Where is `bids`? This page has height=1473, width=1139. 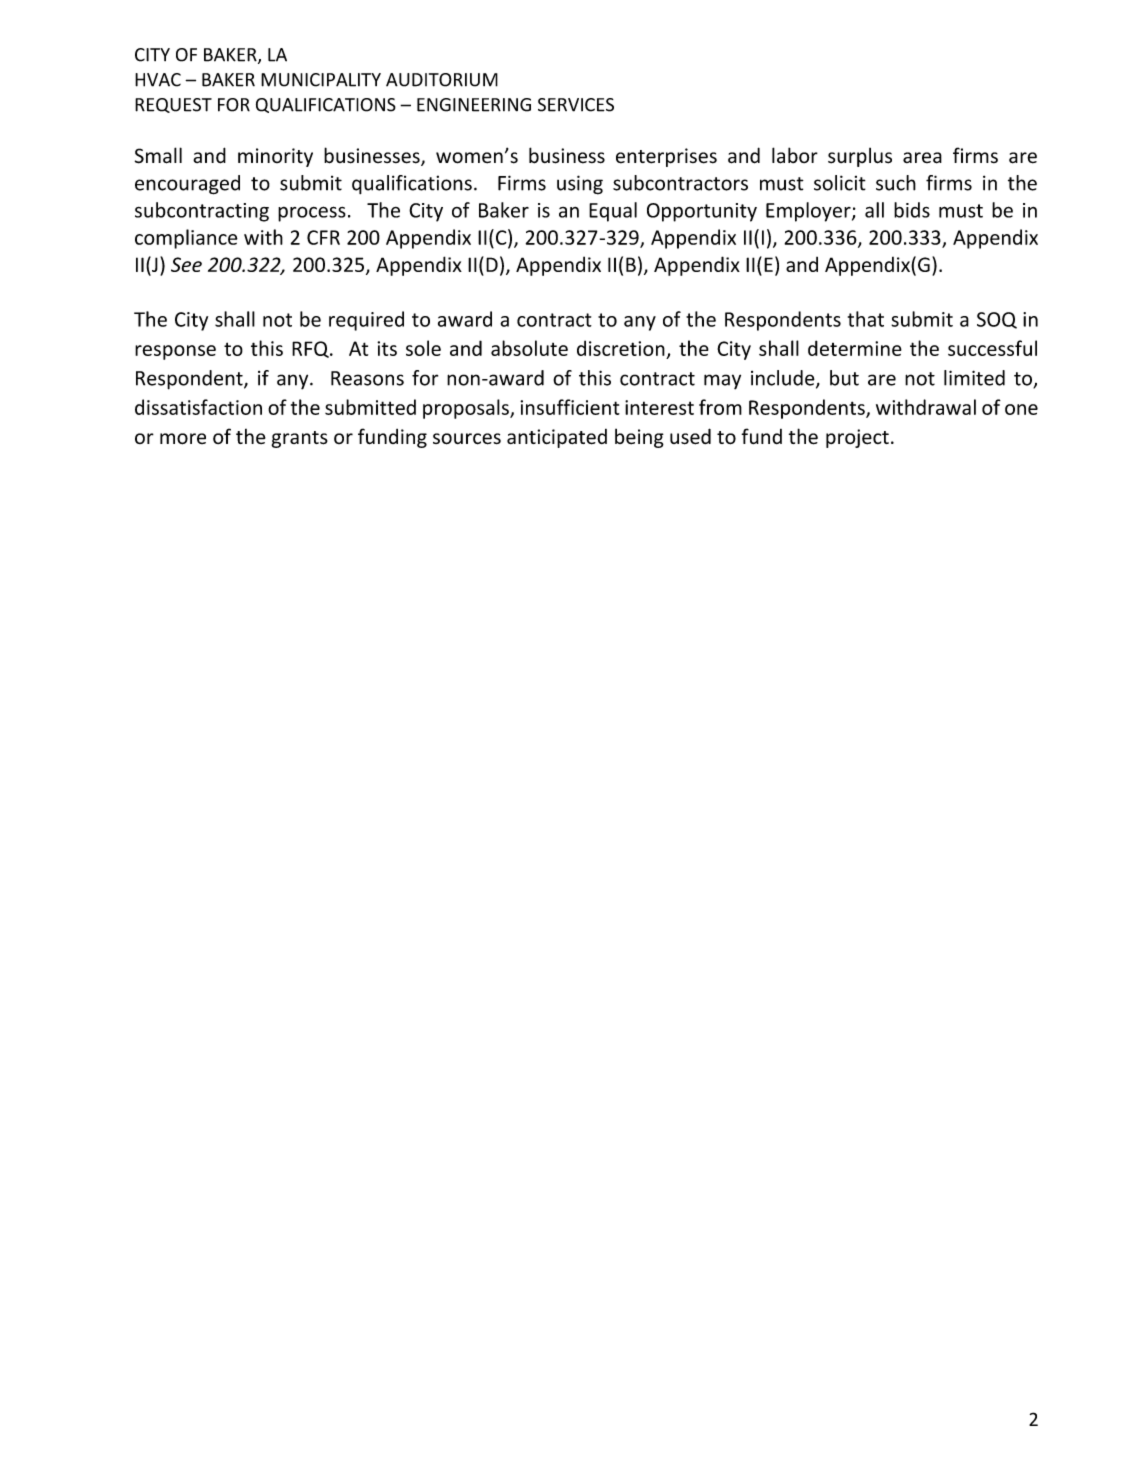
bids is located at coordinates (912, 210).
